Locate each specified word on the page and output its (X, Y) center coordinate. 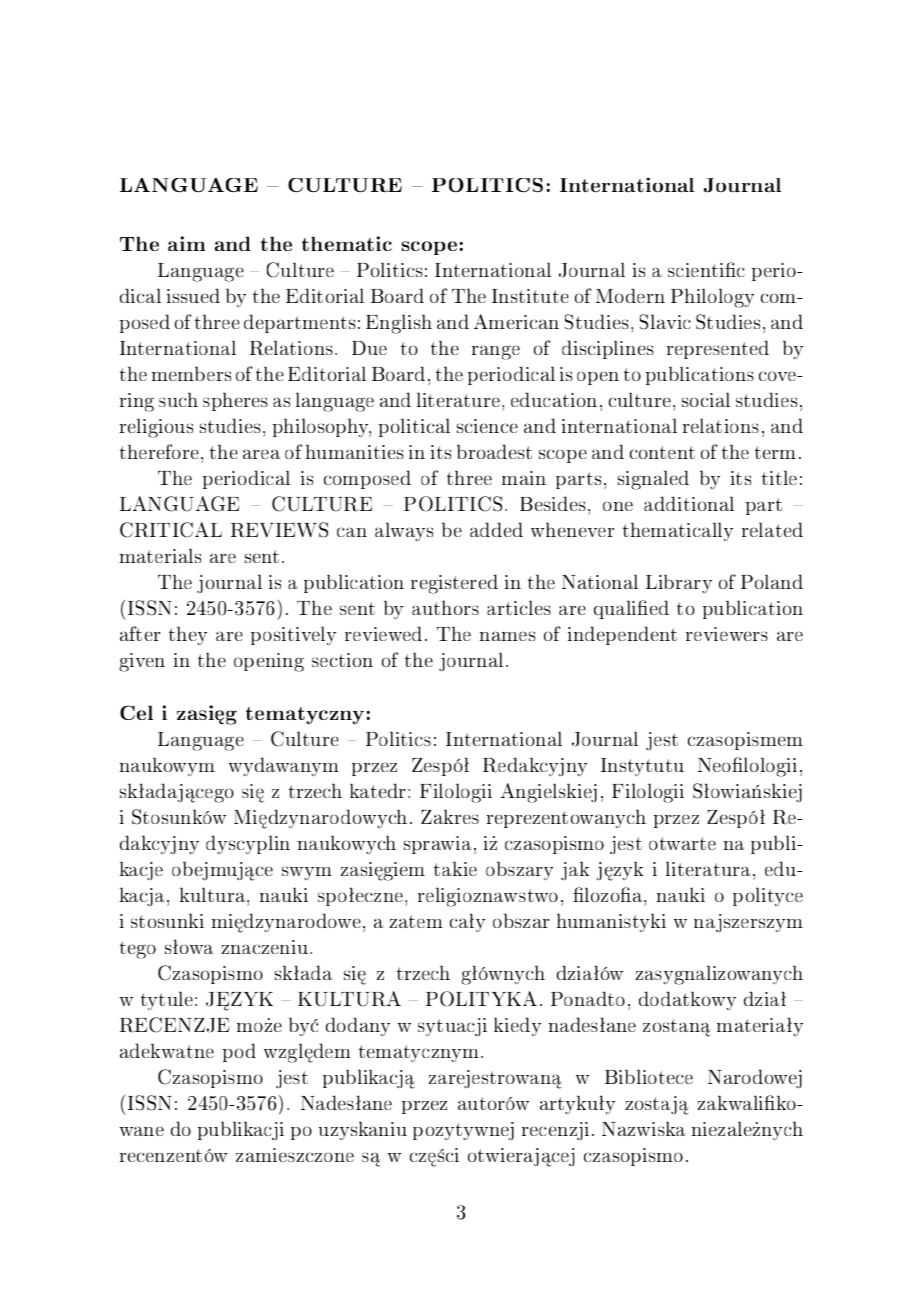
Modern (630, 295)
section (342, 660)
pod (239, 1052)
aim (186, 243)
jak (575, 870)
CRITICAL (171, 530)
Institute (530, 296)
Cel (136, 712)
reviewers (727, 634)
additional (689, 503)
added (496, 529)
